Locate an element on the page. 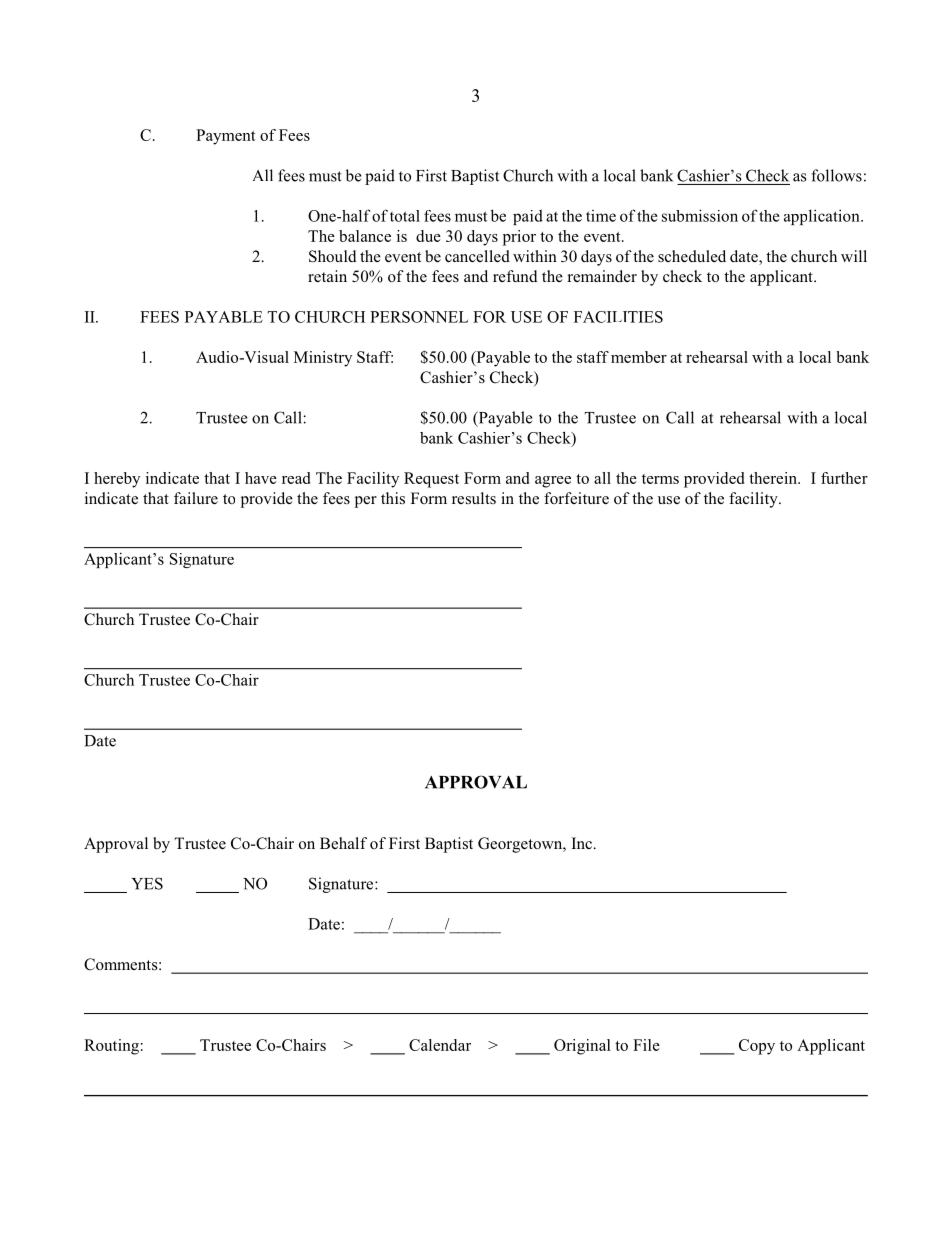 The width and height of the document is (952, 1233). have is located at coordinates (261, 478).
